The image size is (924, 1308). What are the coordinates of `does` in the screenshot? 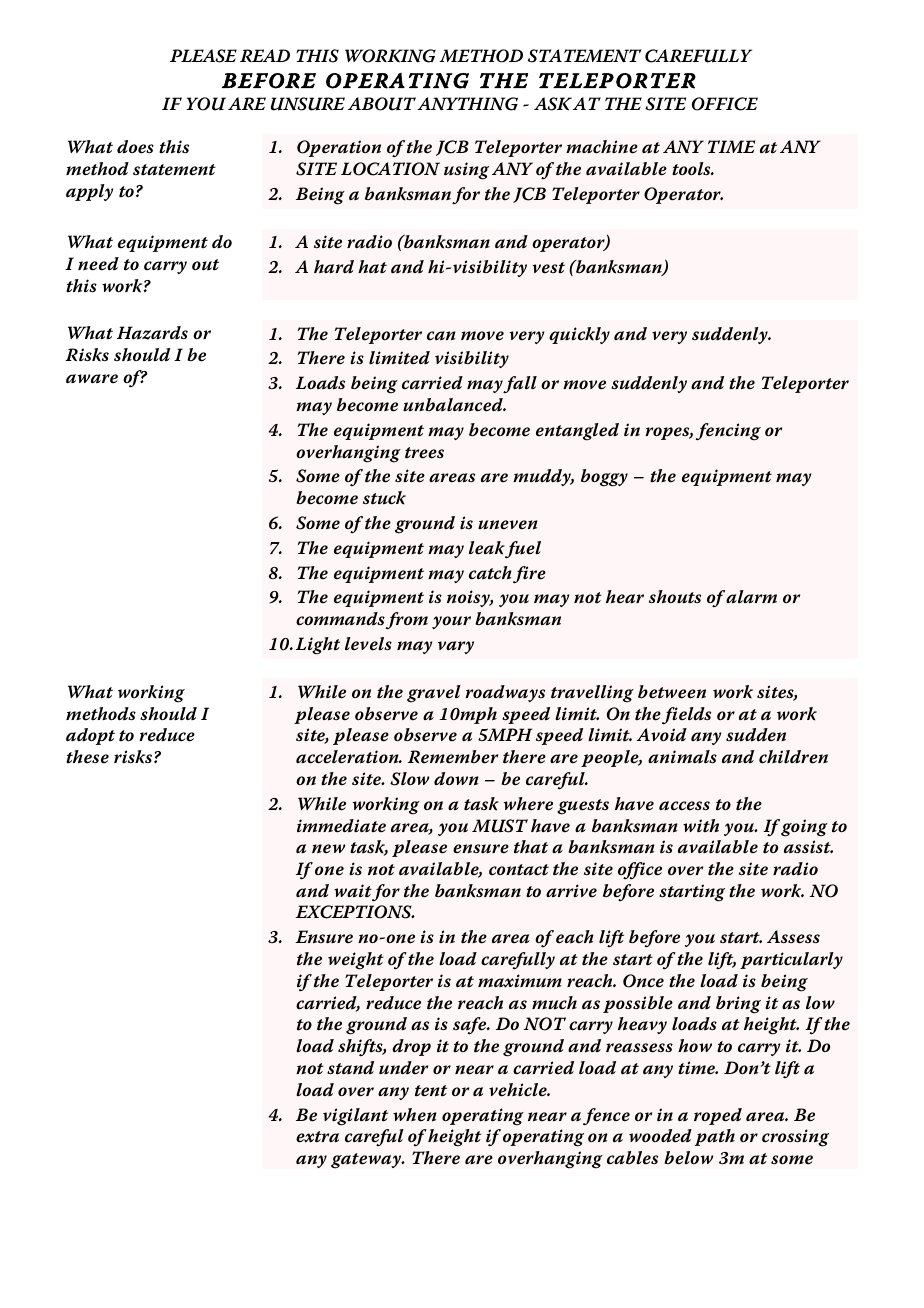 It's located at (135, 147).
